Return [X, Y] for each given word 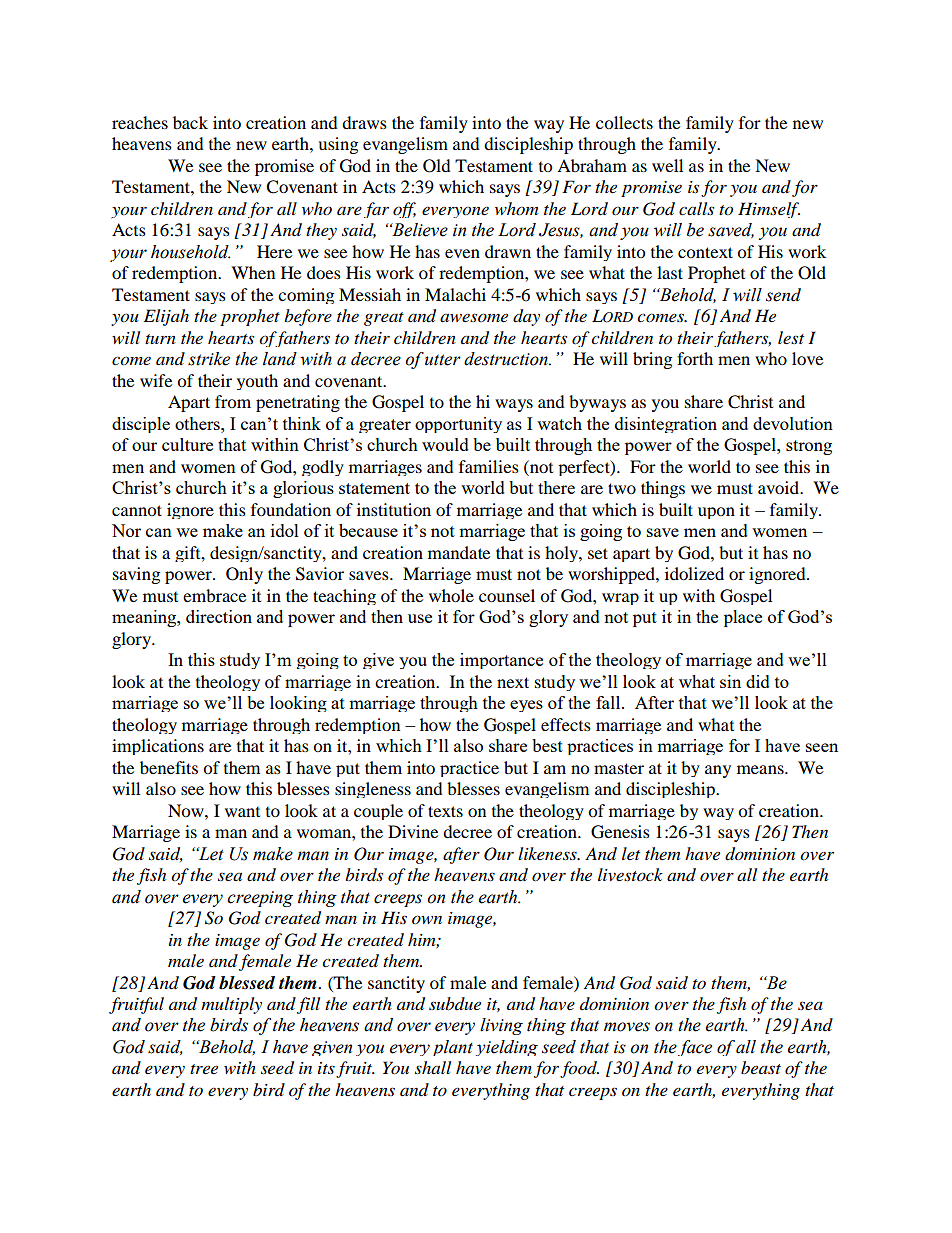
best [547, 745]
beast [761, 1067]
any [718, 771]
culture [187, 444]
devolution [793, 423]
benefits [169, 767]
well [667, 165]
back [190, 122]
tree [204, 1069]
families [489, 466]
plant [453, 1048]
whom [516, 208]
